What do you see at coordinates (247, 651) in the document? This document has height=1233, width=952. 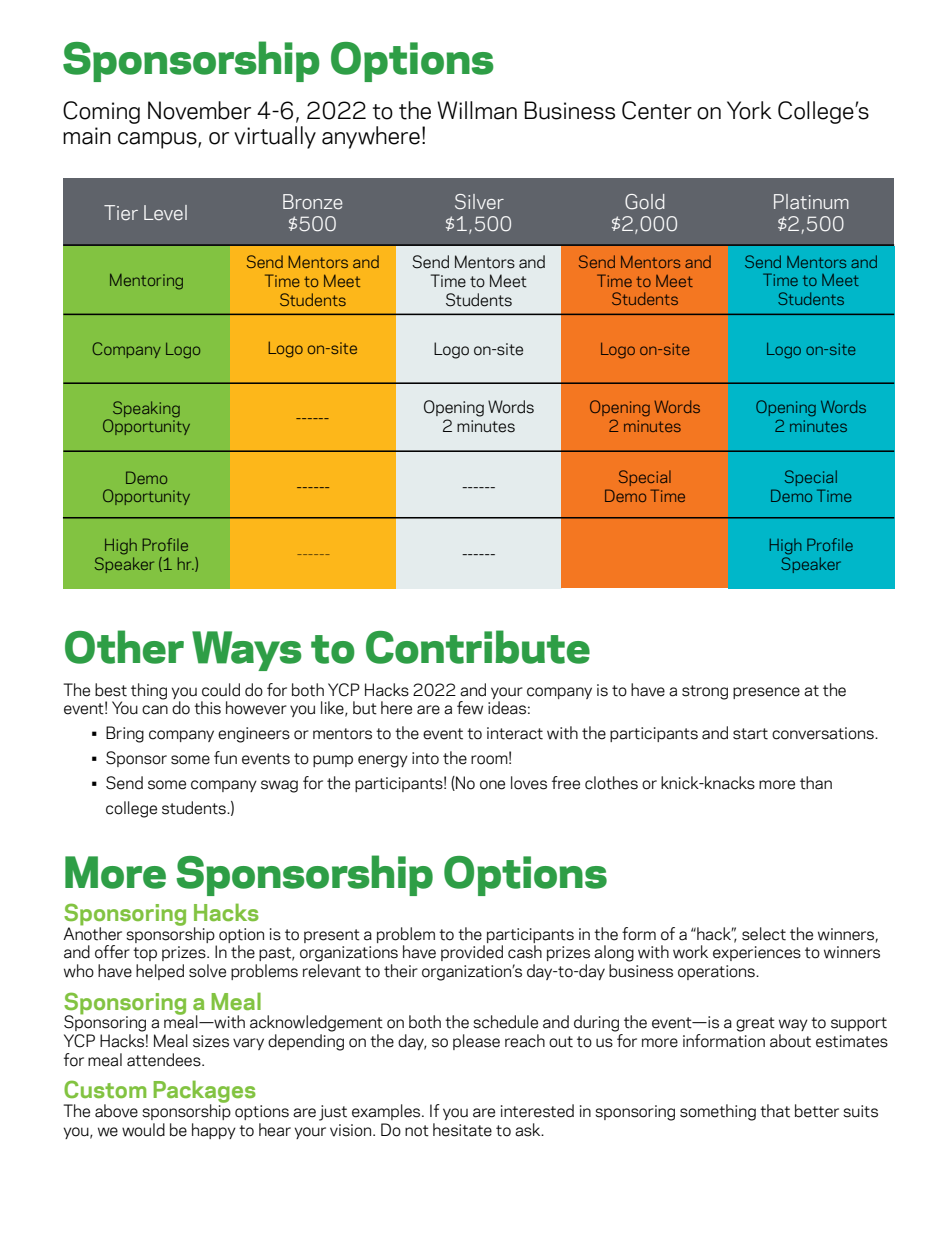 I see `Ways` at bounding box center [247, 651].
